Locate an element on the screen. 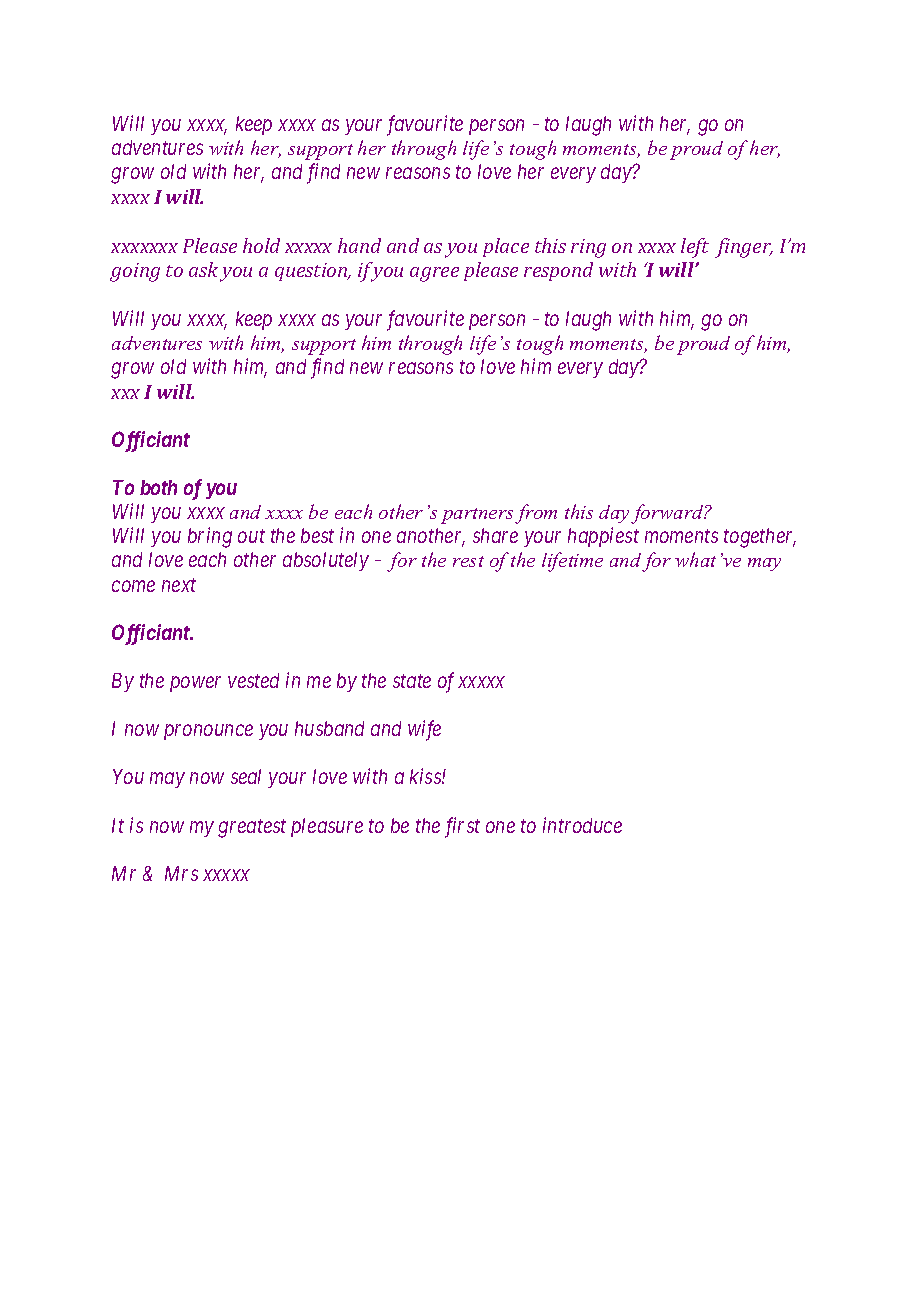 This screenshot has height=1308, width=924. ask is located at coordinates (203, 269).
